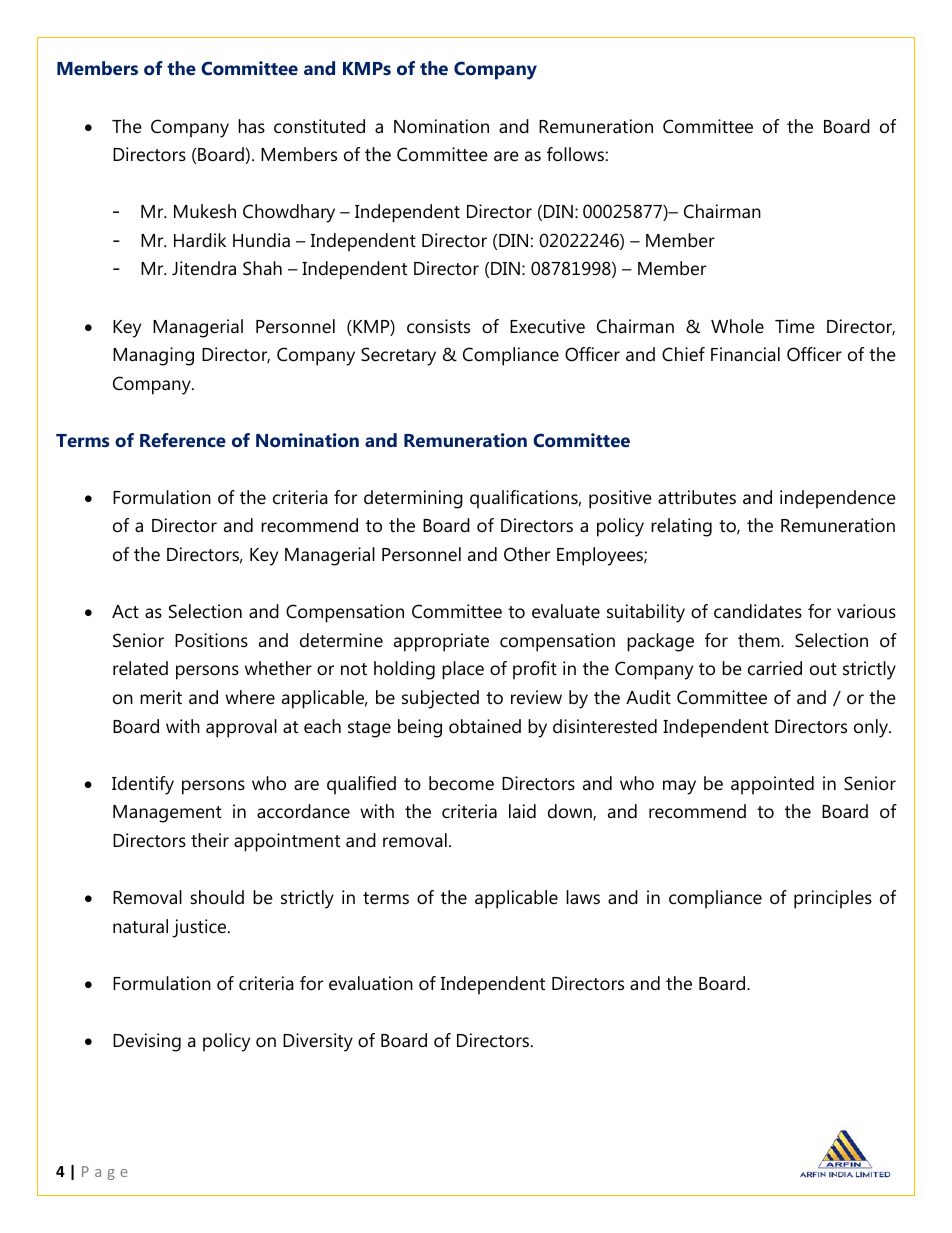 This screenshot has width=952, height=1233. Describe the element at coordinates (583, 897) in the screenshot. I see `laws` at that location.
